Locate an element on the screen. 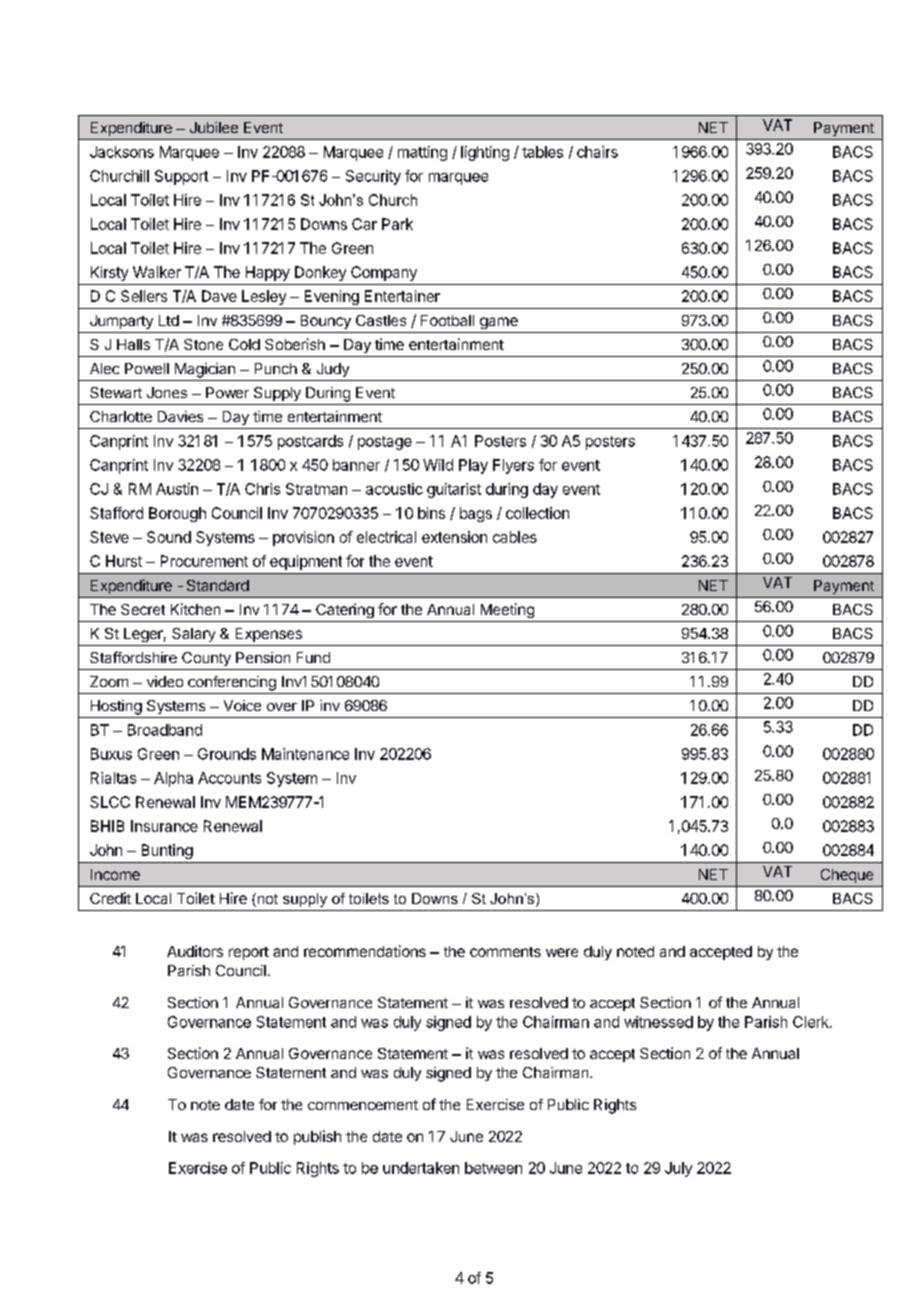  comments is located at coordinates (505, 952).
